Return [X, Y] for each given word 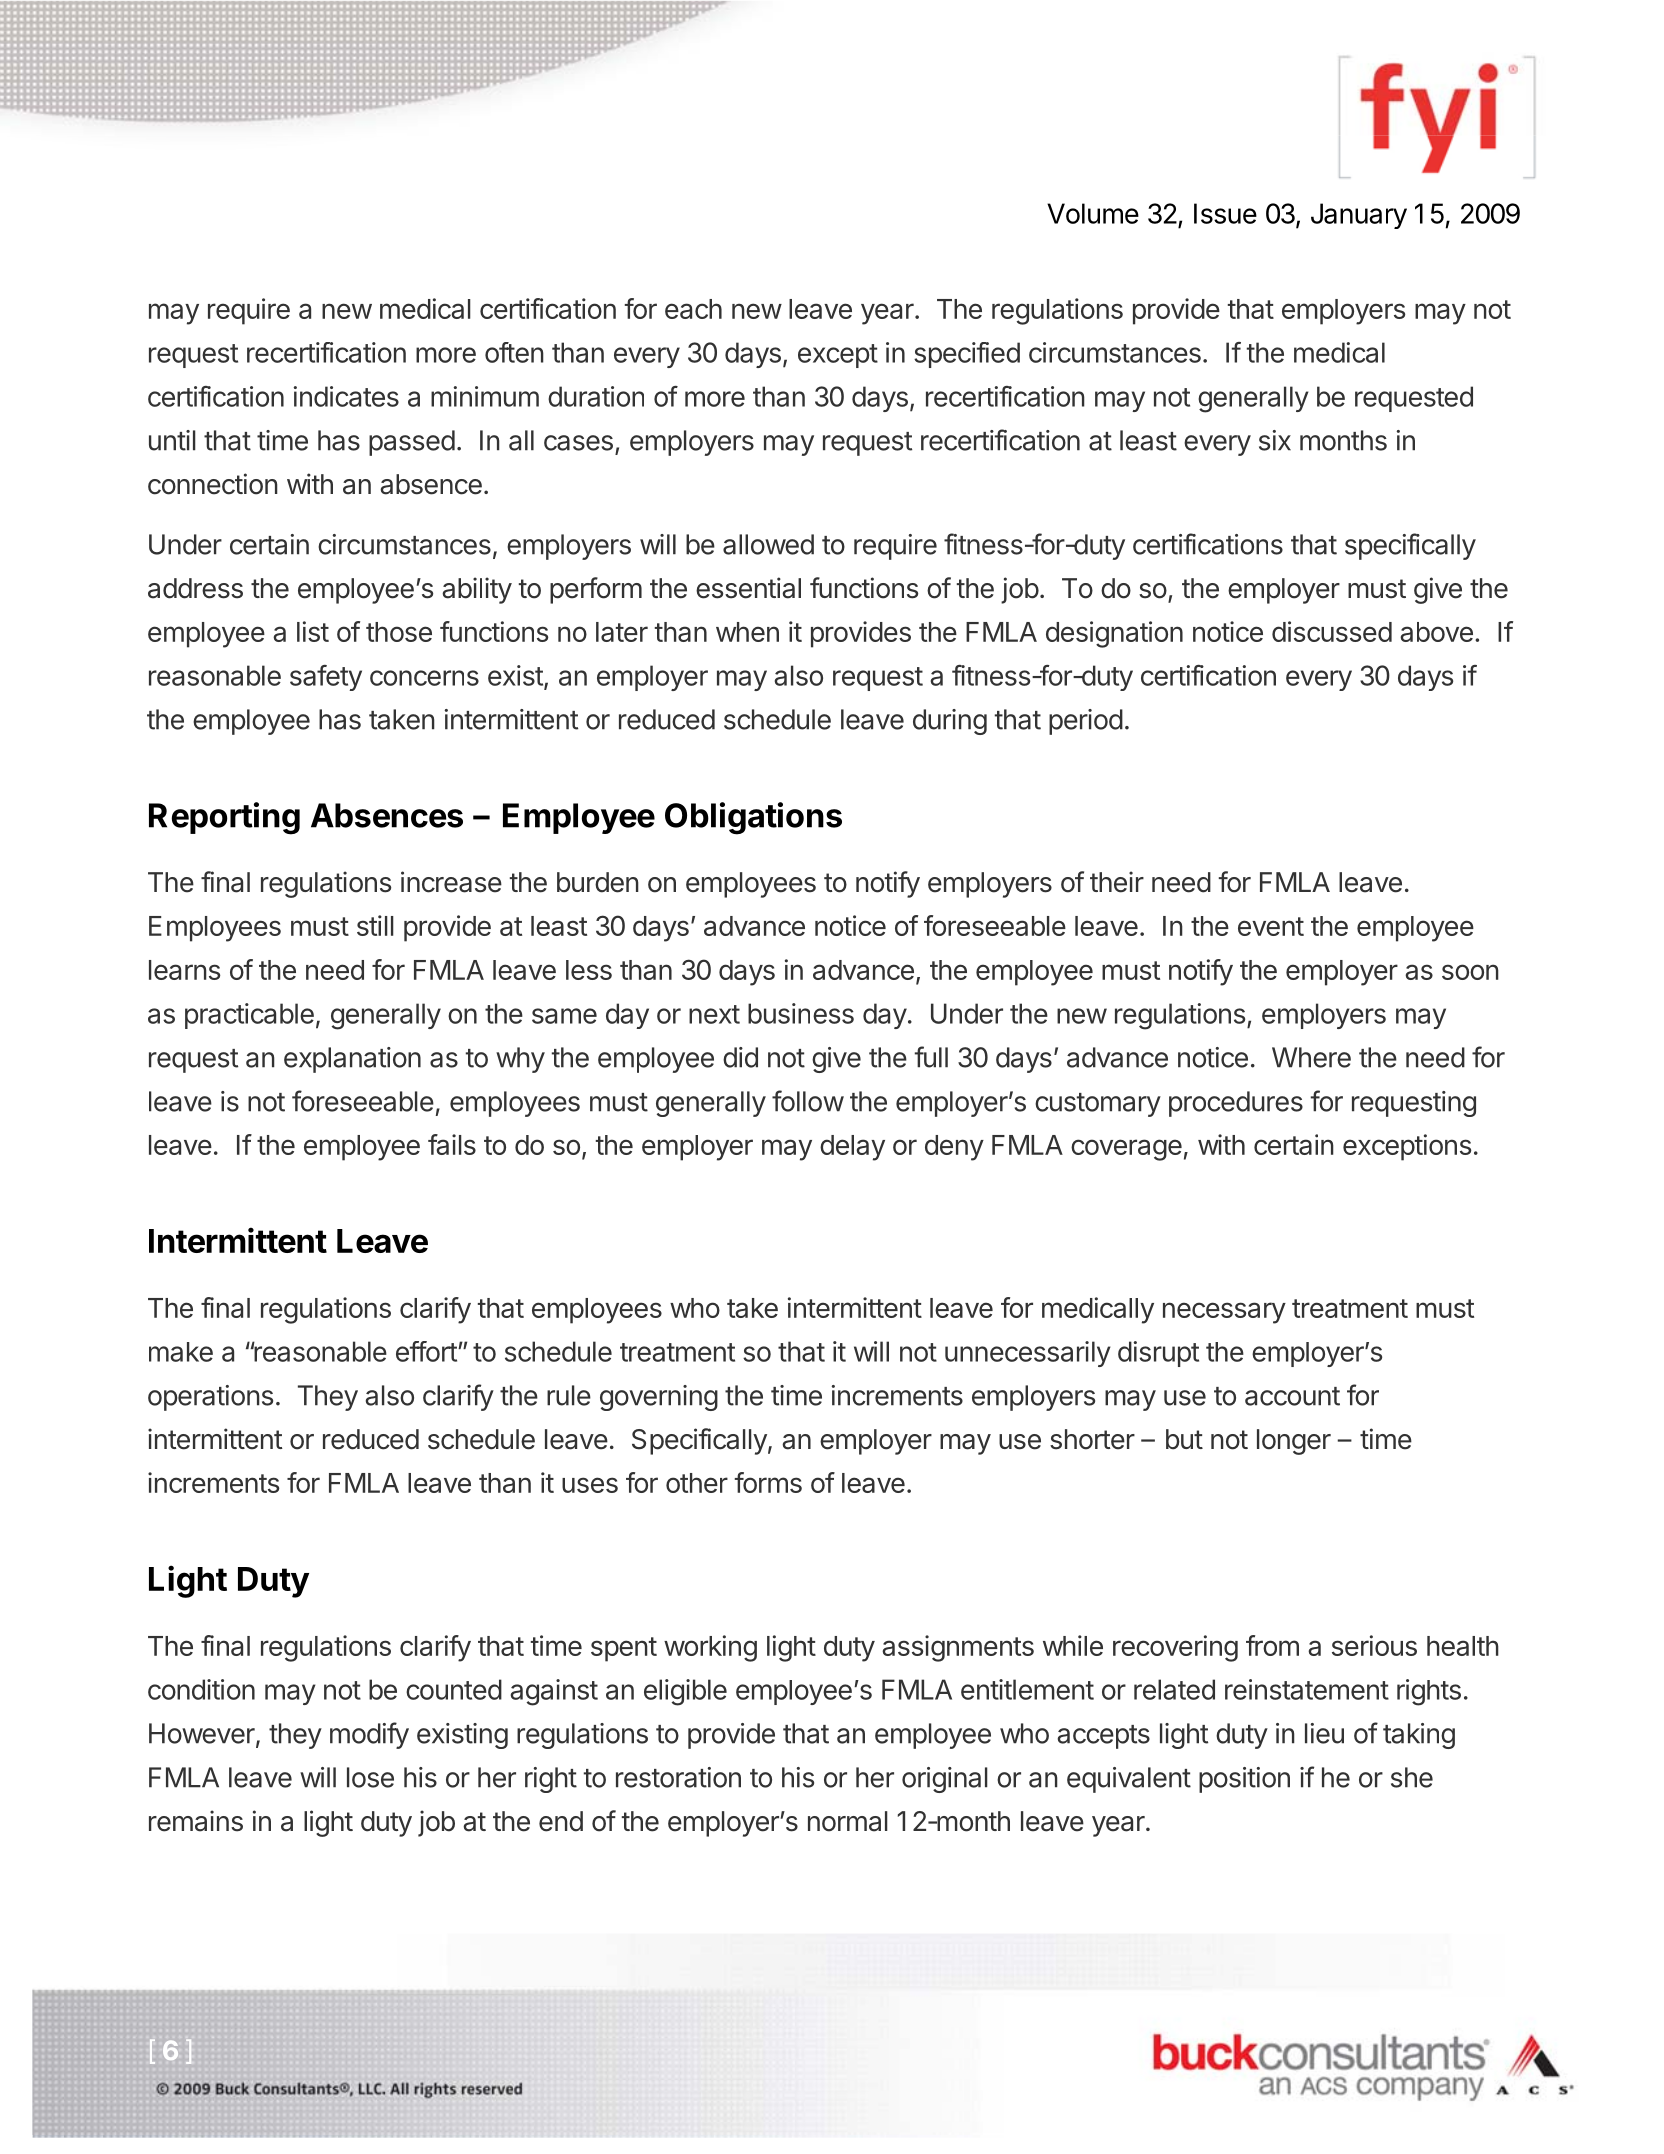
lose [370, 1777]
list [313, 631]
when [747, 632]
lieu [1324, 1733]
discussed [1332, 631]
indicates [346, 396]
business [801, 1013]
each [693, 309]
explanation [352, 1060]
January [1359, 216]
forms [768, 1482]
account [1292, 1396]
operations [210, 1398]
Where [1311, 1057]
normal [848, 1821]
